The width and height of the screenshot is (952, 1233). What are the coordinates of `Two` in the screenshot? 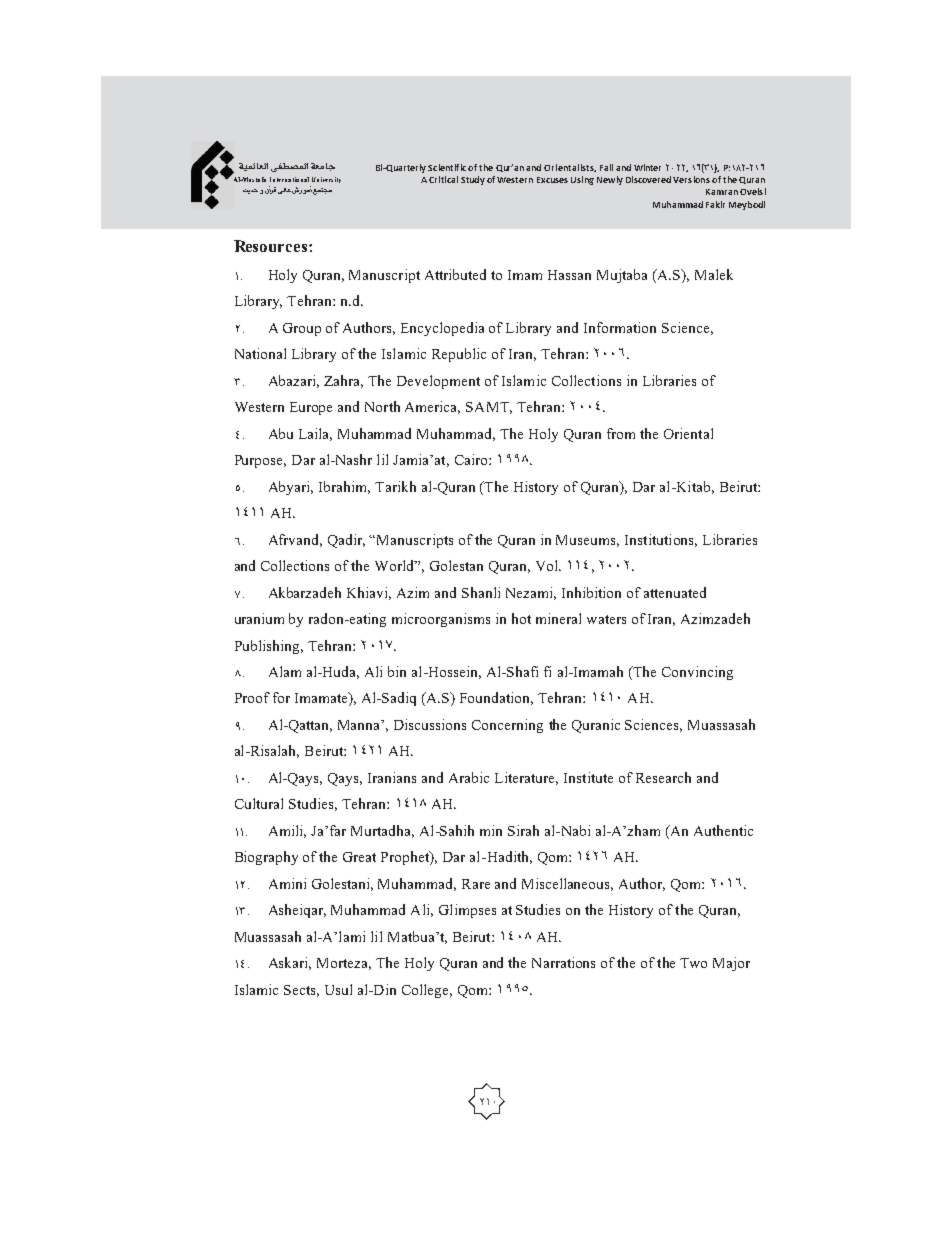 It's located at (693, 963).
